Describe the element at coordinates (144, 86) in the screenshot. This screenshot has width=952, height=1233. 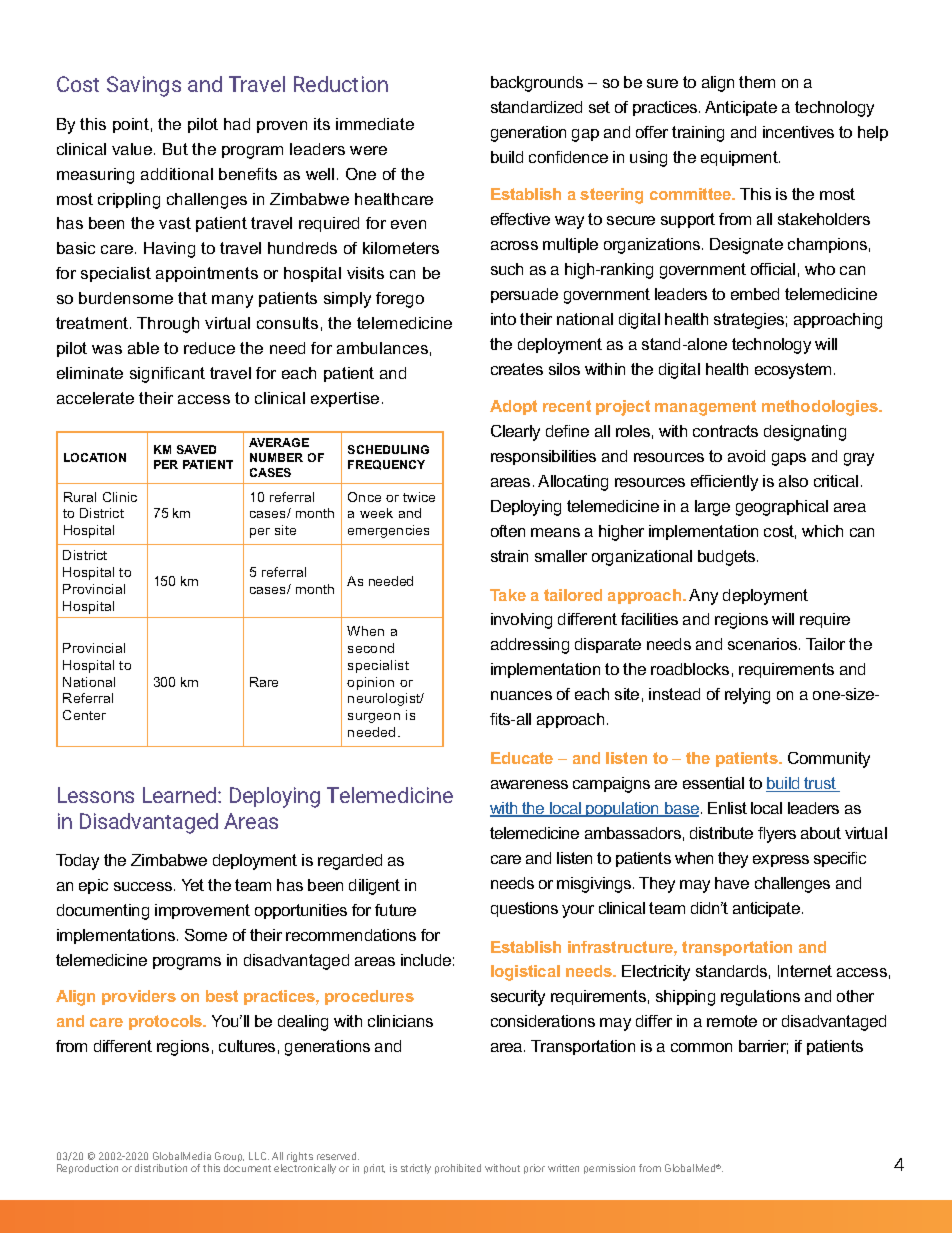
I see `Savings` at that location.
